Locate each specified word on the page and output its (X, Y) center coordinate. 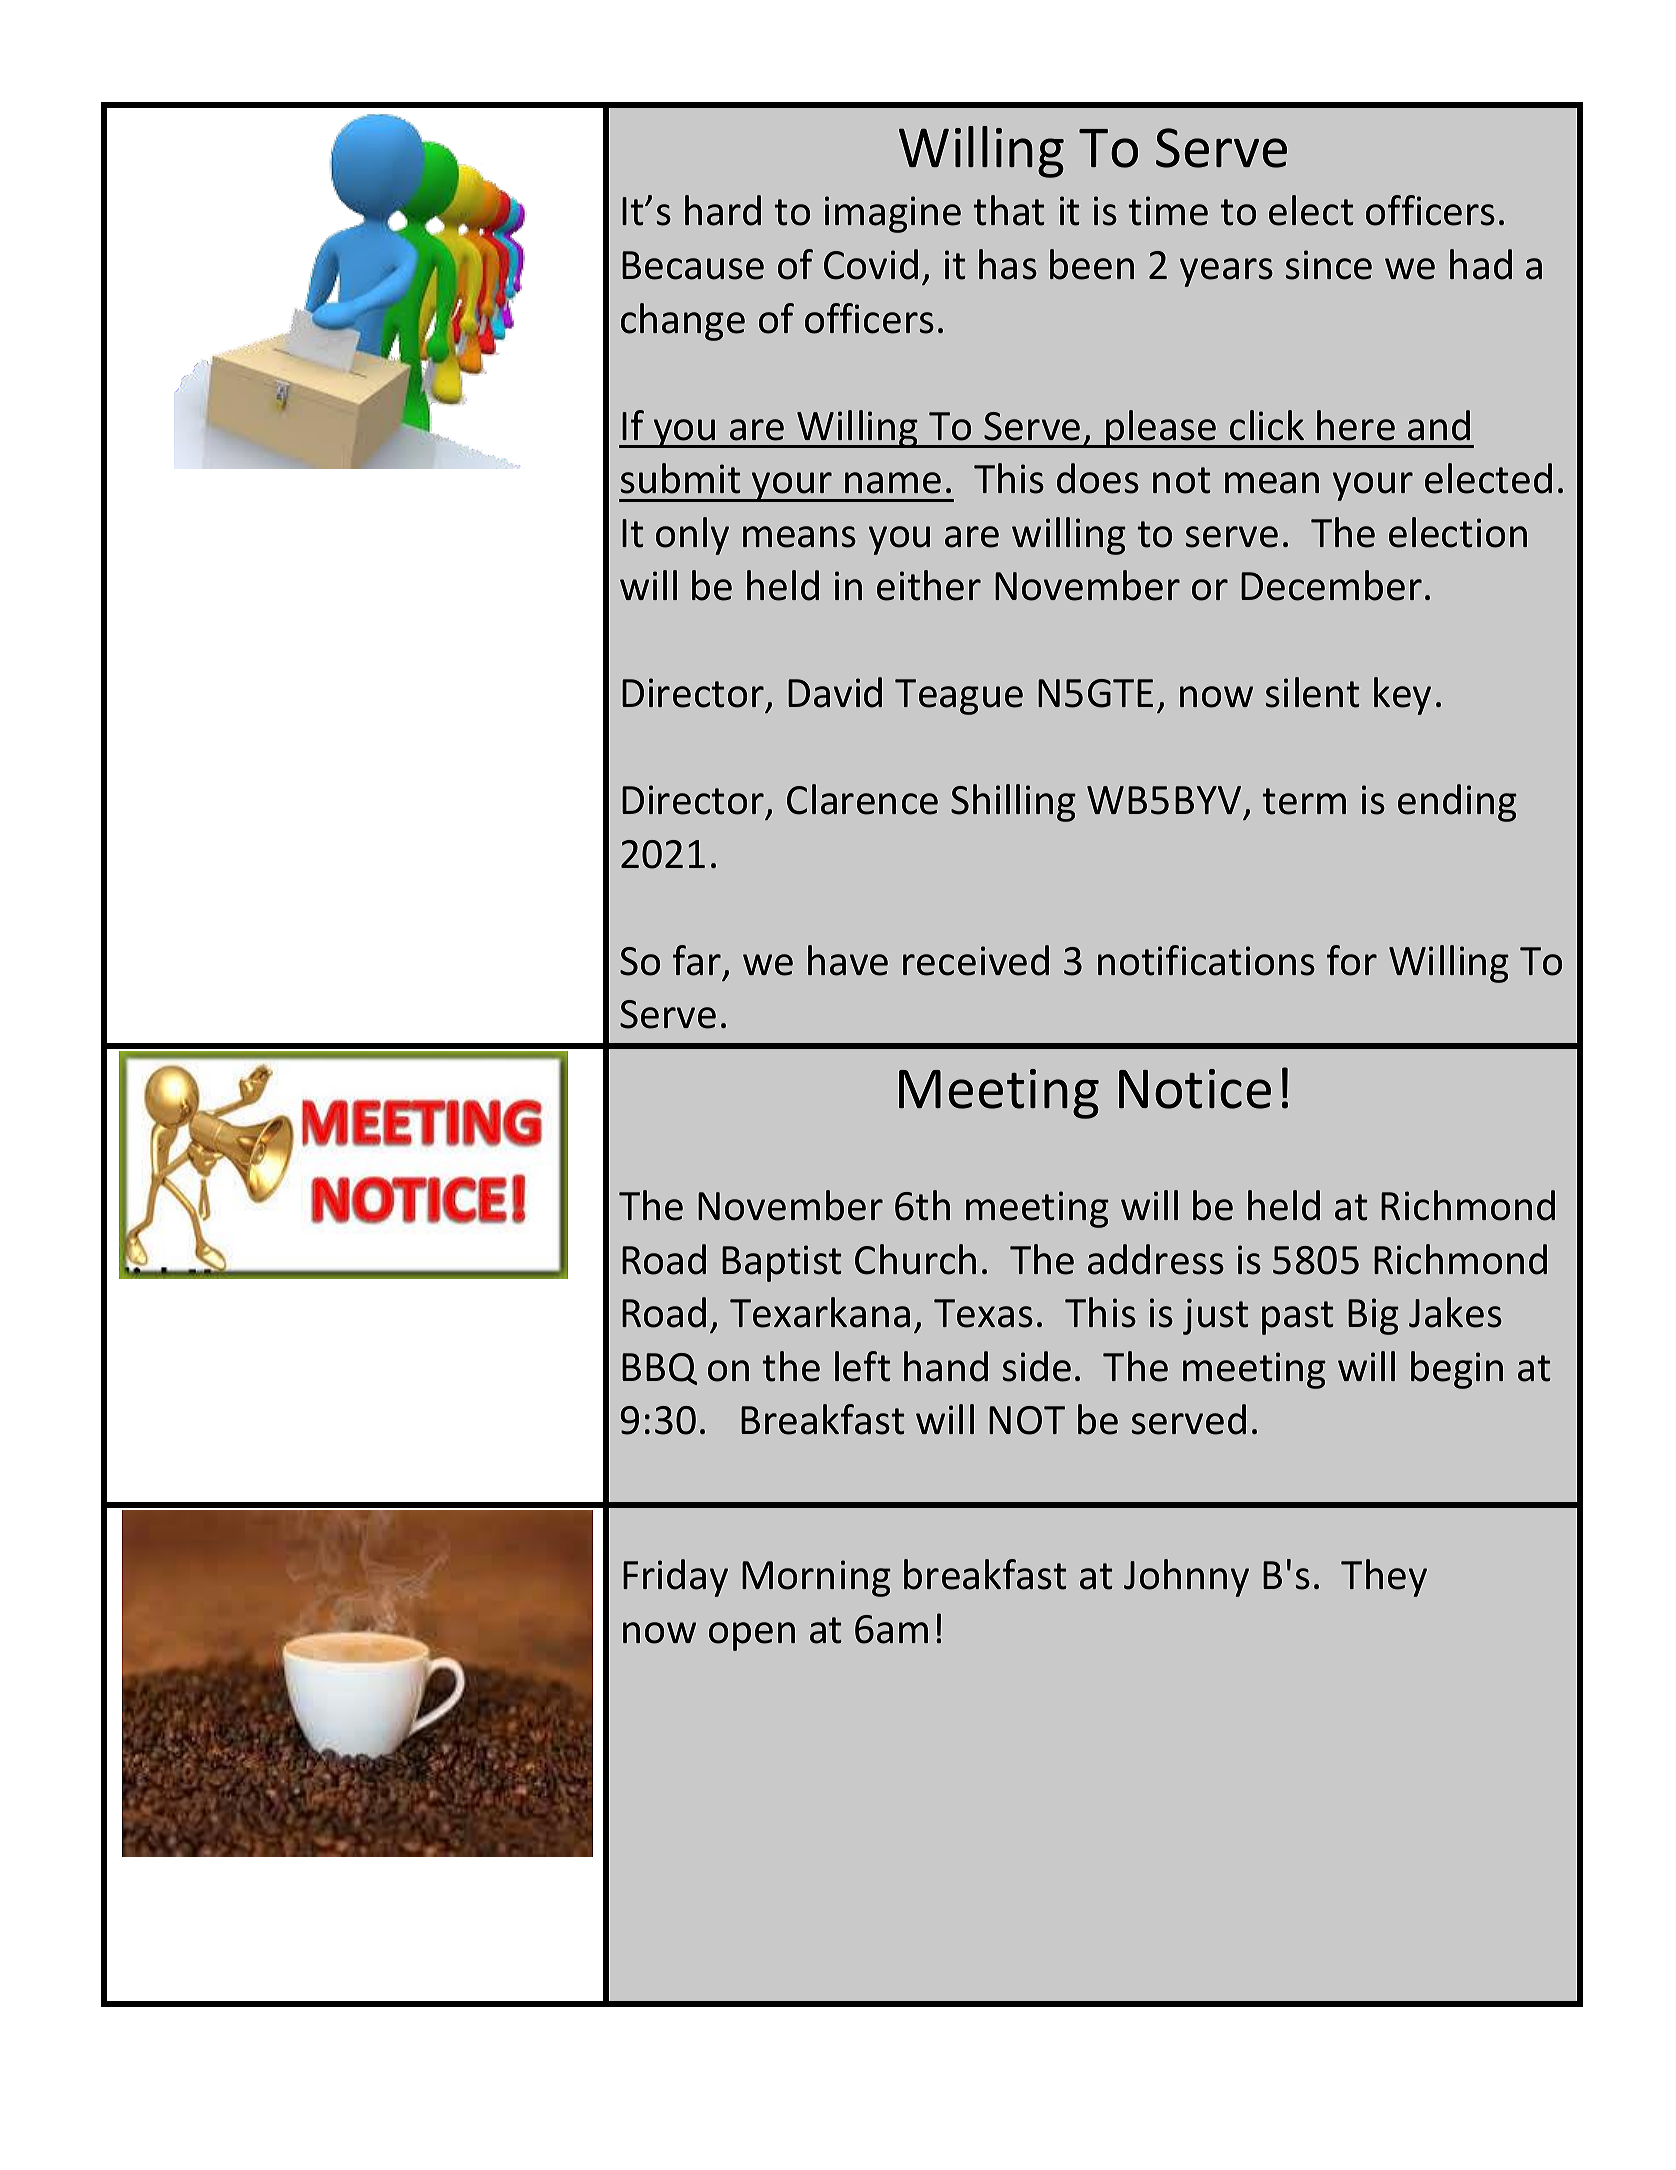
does (1098, 478)
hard (723, 210)
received (976, 960)
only (692, 536)
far (697, 960)
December (1331, 585)
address (1156, 1259)
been (1092, 264)
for (1352, 960)
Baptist (782, 1263)
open (752, 1636)
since (1328, 265)
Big (1373, 1316)
